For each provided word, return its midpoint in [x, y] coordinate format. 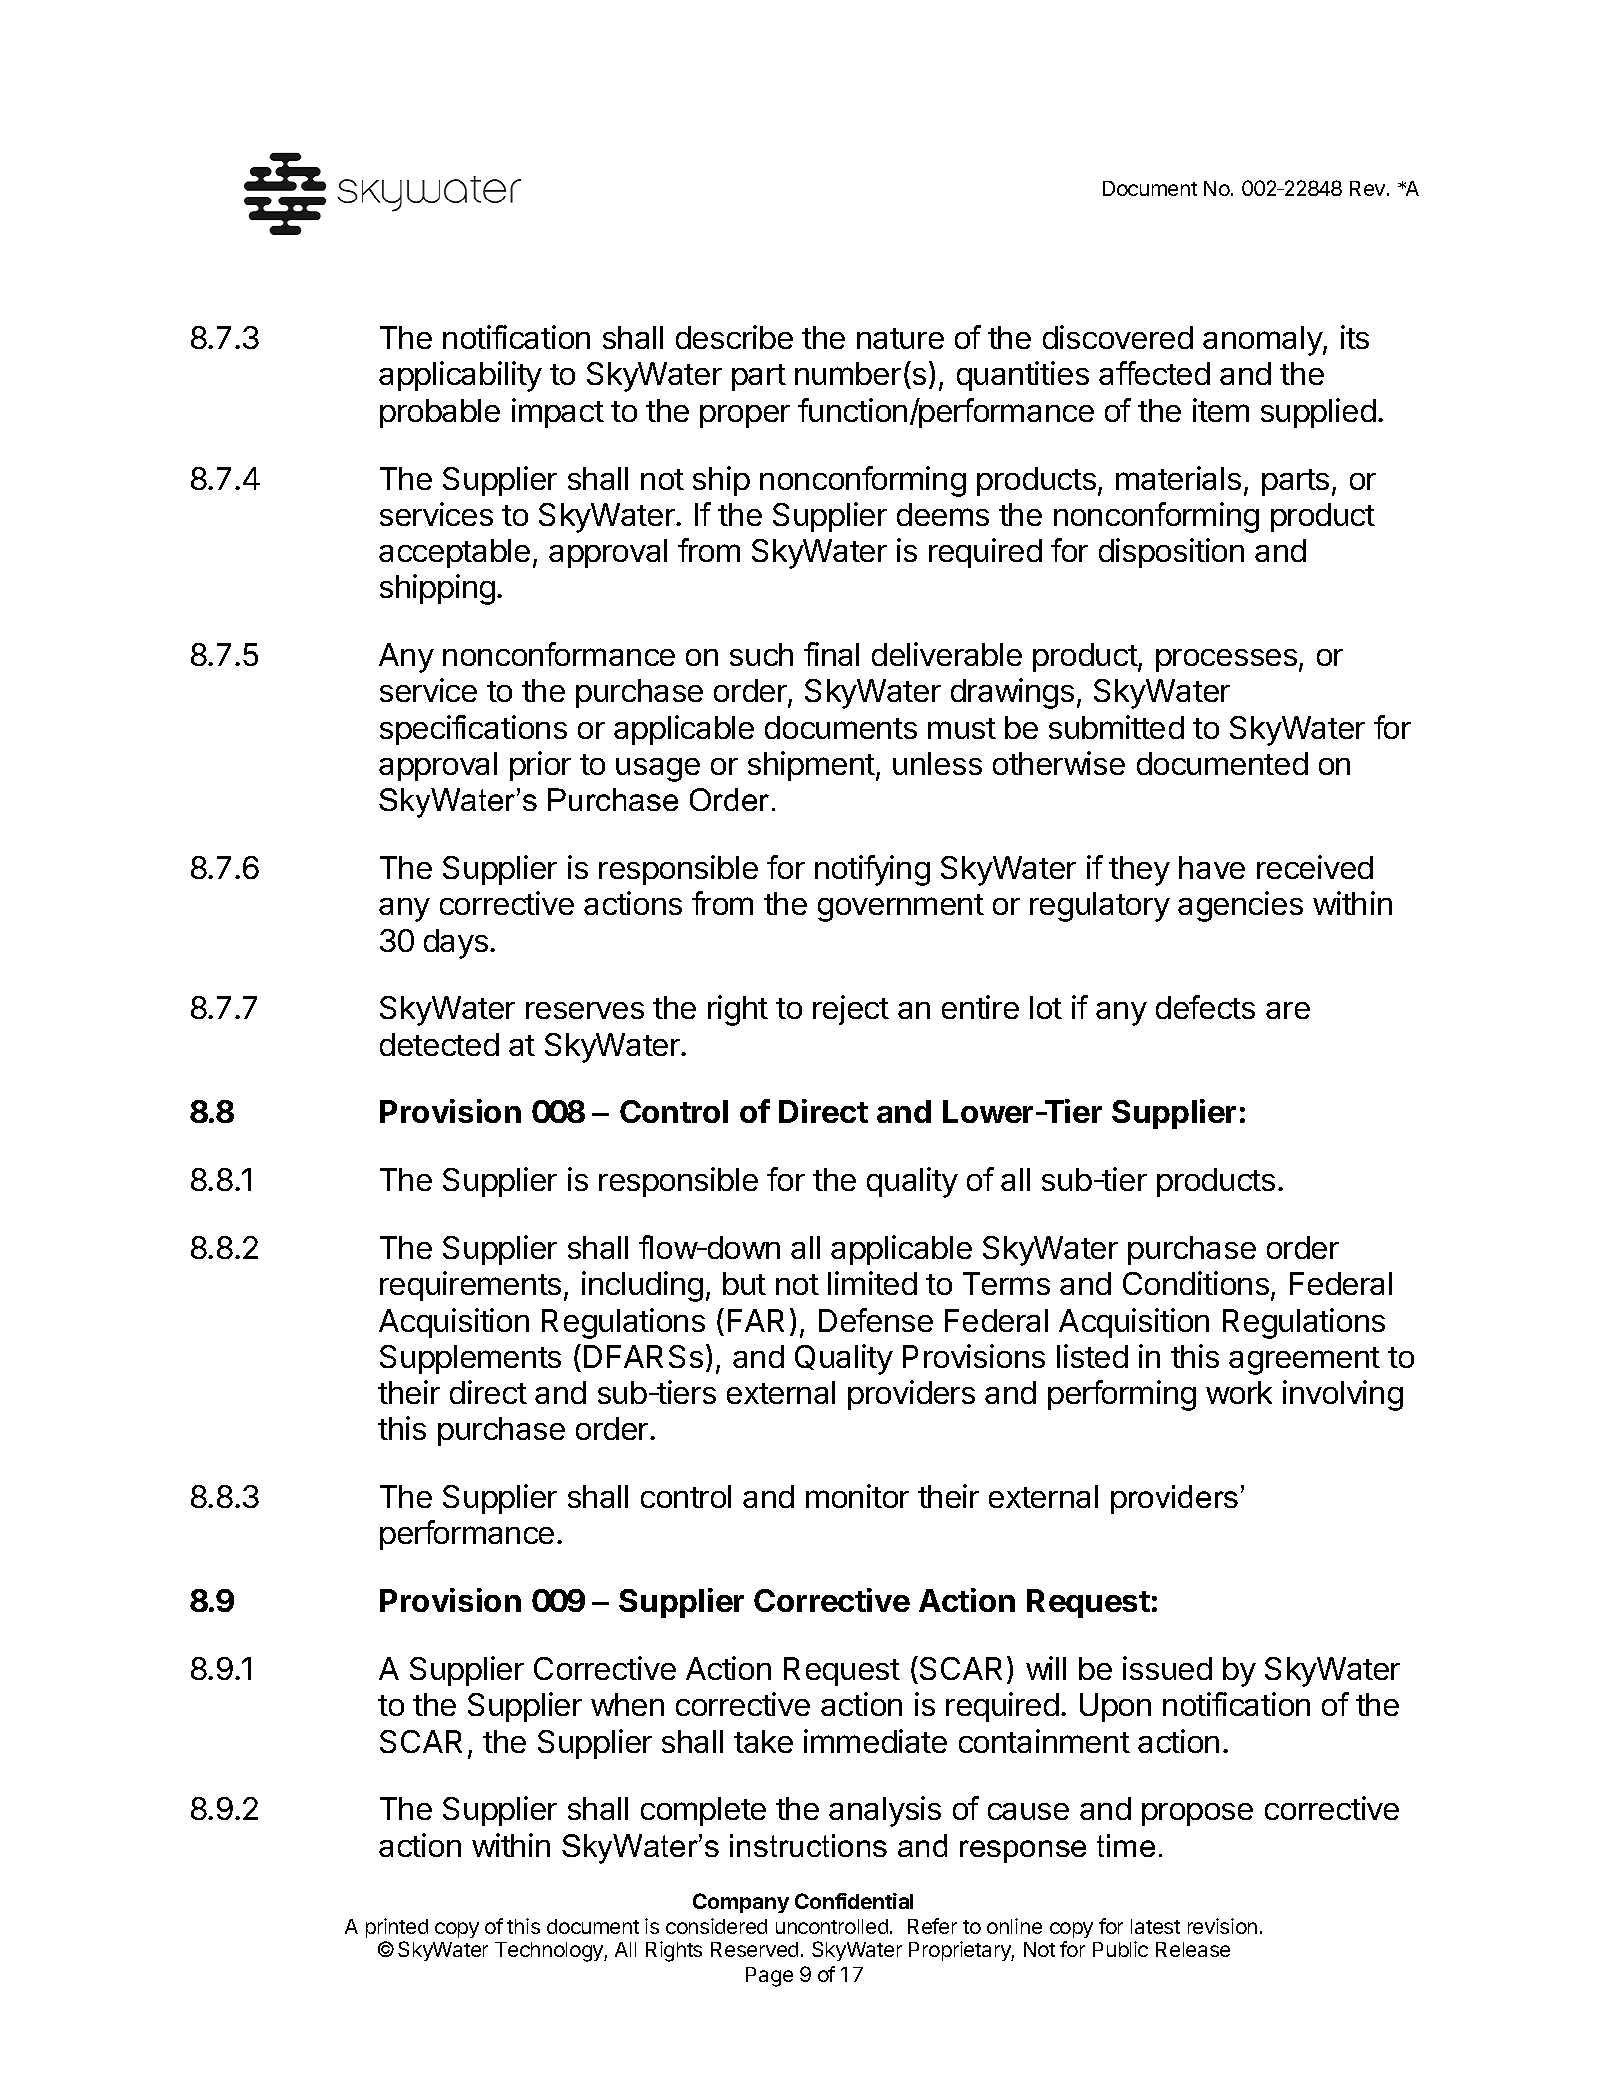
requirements [470, 1286]
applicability [460, 376]
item [1221, 410]
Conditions [1196, 1283]
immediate [875, 1741]
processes [1226, 660]
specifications [473, 730]
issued [1167, 1668]
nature [900, 338]
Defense [876, 1320]
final [831, 654]
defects [1205, 1007]
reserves [585, 1010]
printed [397, 1928]
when [627, 1704]
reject [851, 1010]
